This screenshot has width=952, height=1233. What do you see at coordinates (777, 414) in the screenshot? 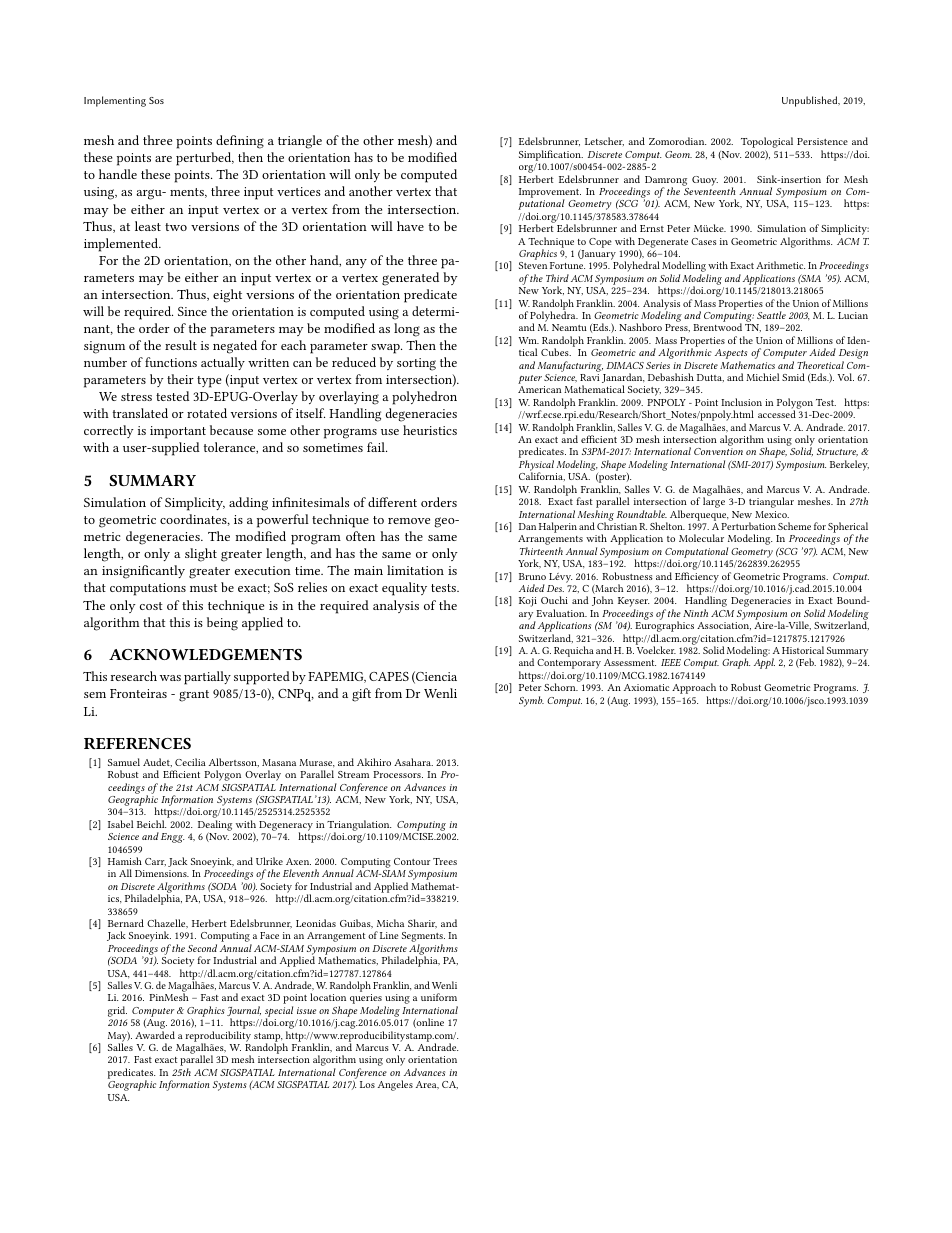
I see `accessed` at bounding box center [777, 414].
